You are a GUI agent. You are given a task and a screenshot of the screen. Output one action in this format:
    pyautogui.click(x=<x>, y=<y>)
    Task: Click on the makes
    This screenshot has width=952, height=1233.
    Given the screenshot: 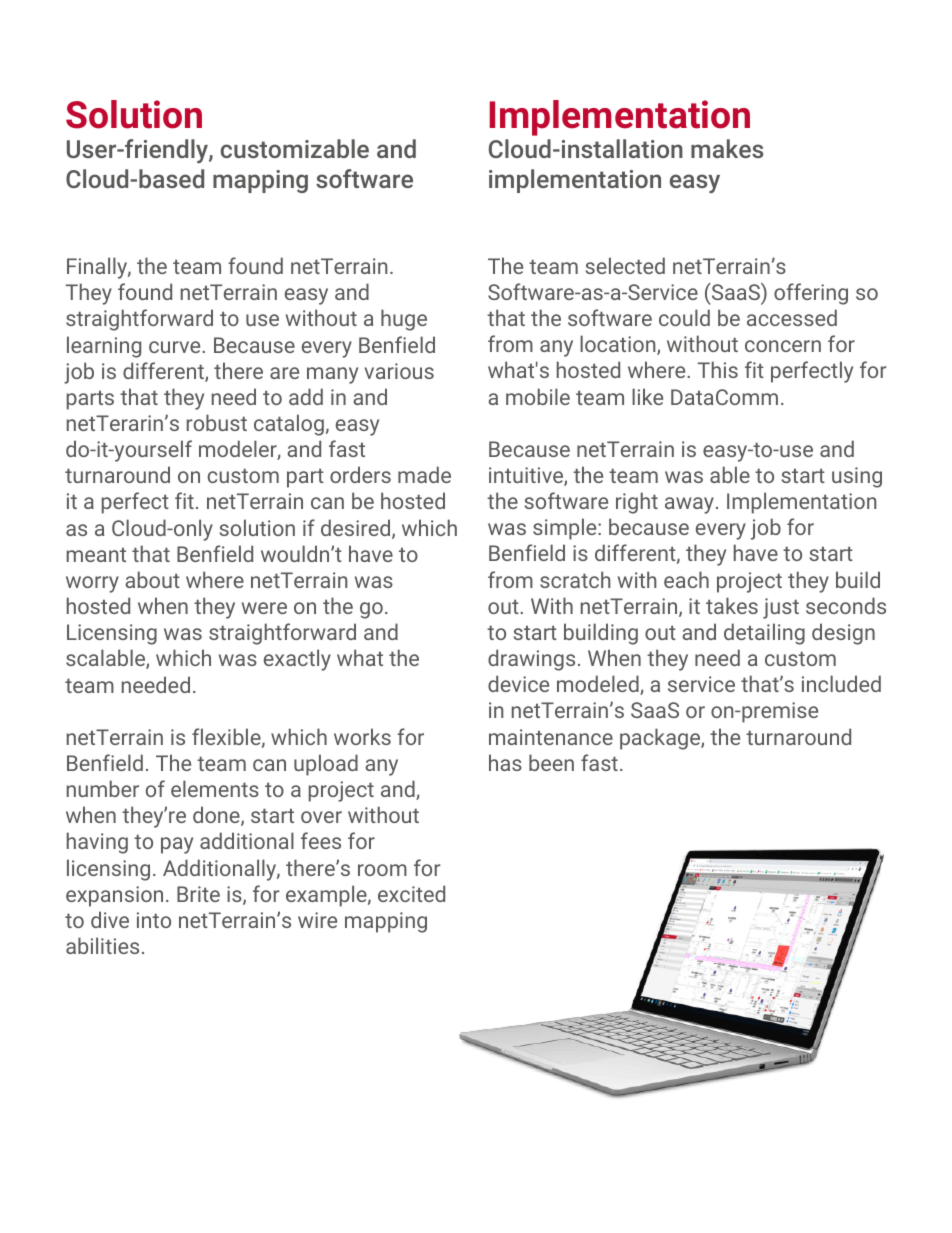 What is the action you would take?
    pyautogui.click(x=727, y=148)
